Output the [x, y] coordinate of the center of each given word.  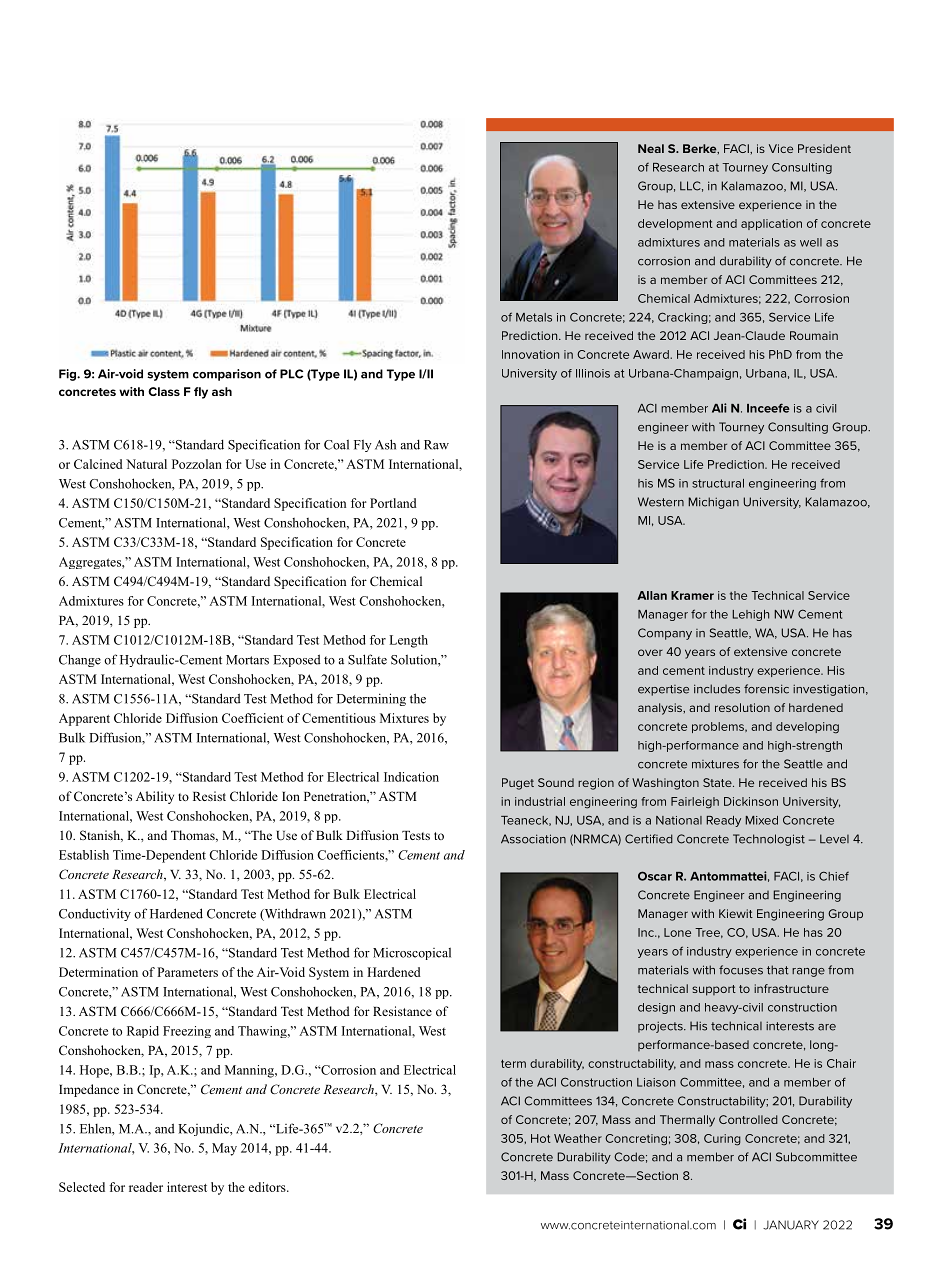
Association [533, 839]
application [771, 224]
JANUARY [791, 1225]
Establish [84, 855]
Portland [393, 503]
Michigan [714, 503]
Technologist [769, 840]
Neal [651, 148]
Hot [541, 1138]
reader [146, 1187]
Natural [146, 464]
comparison [227, 375]
